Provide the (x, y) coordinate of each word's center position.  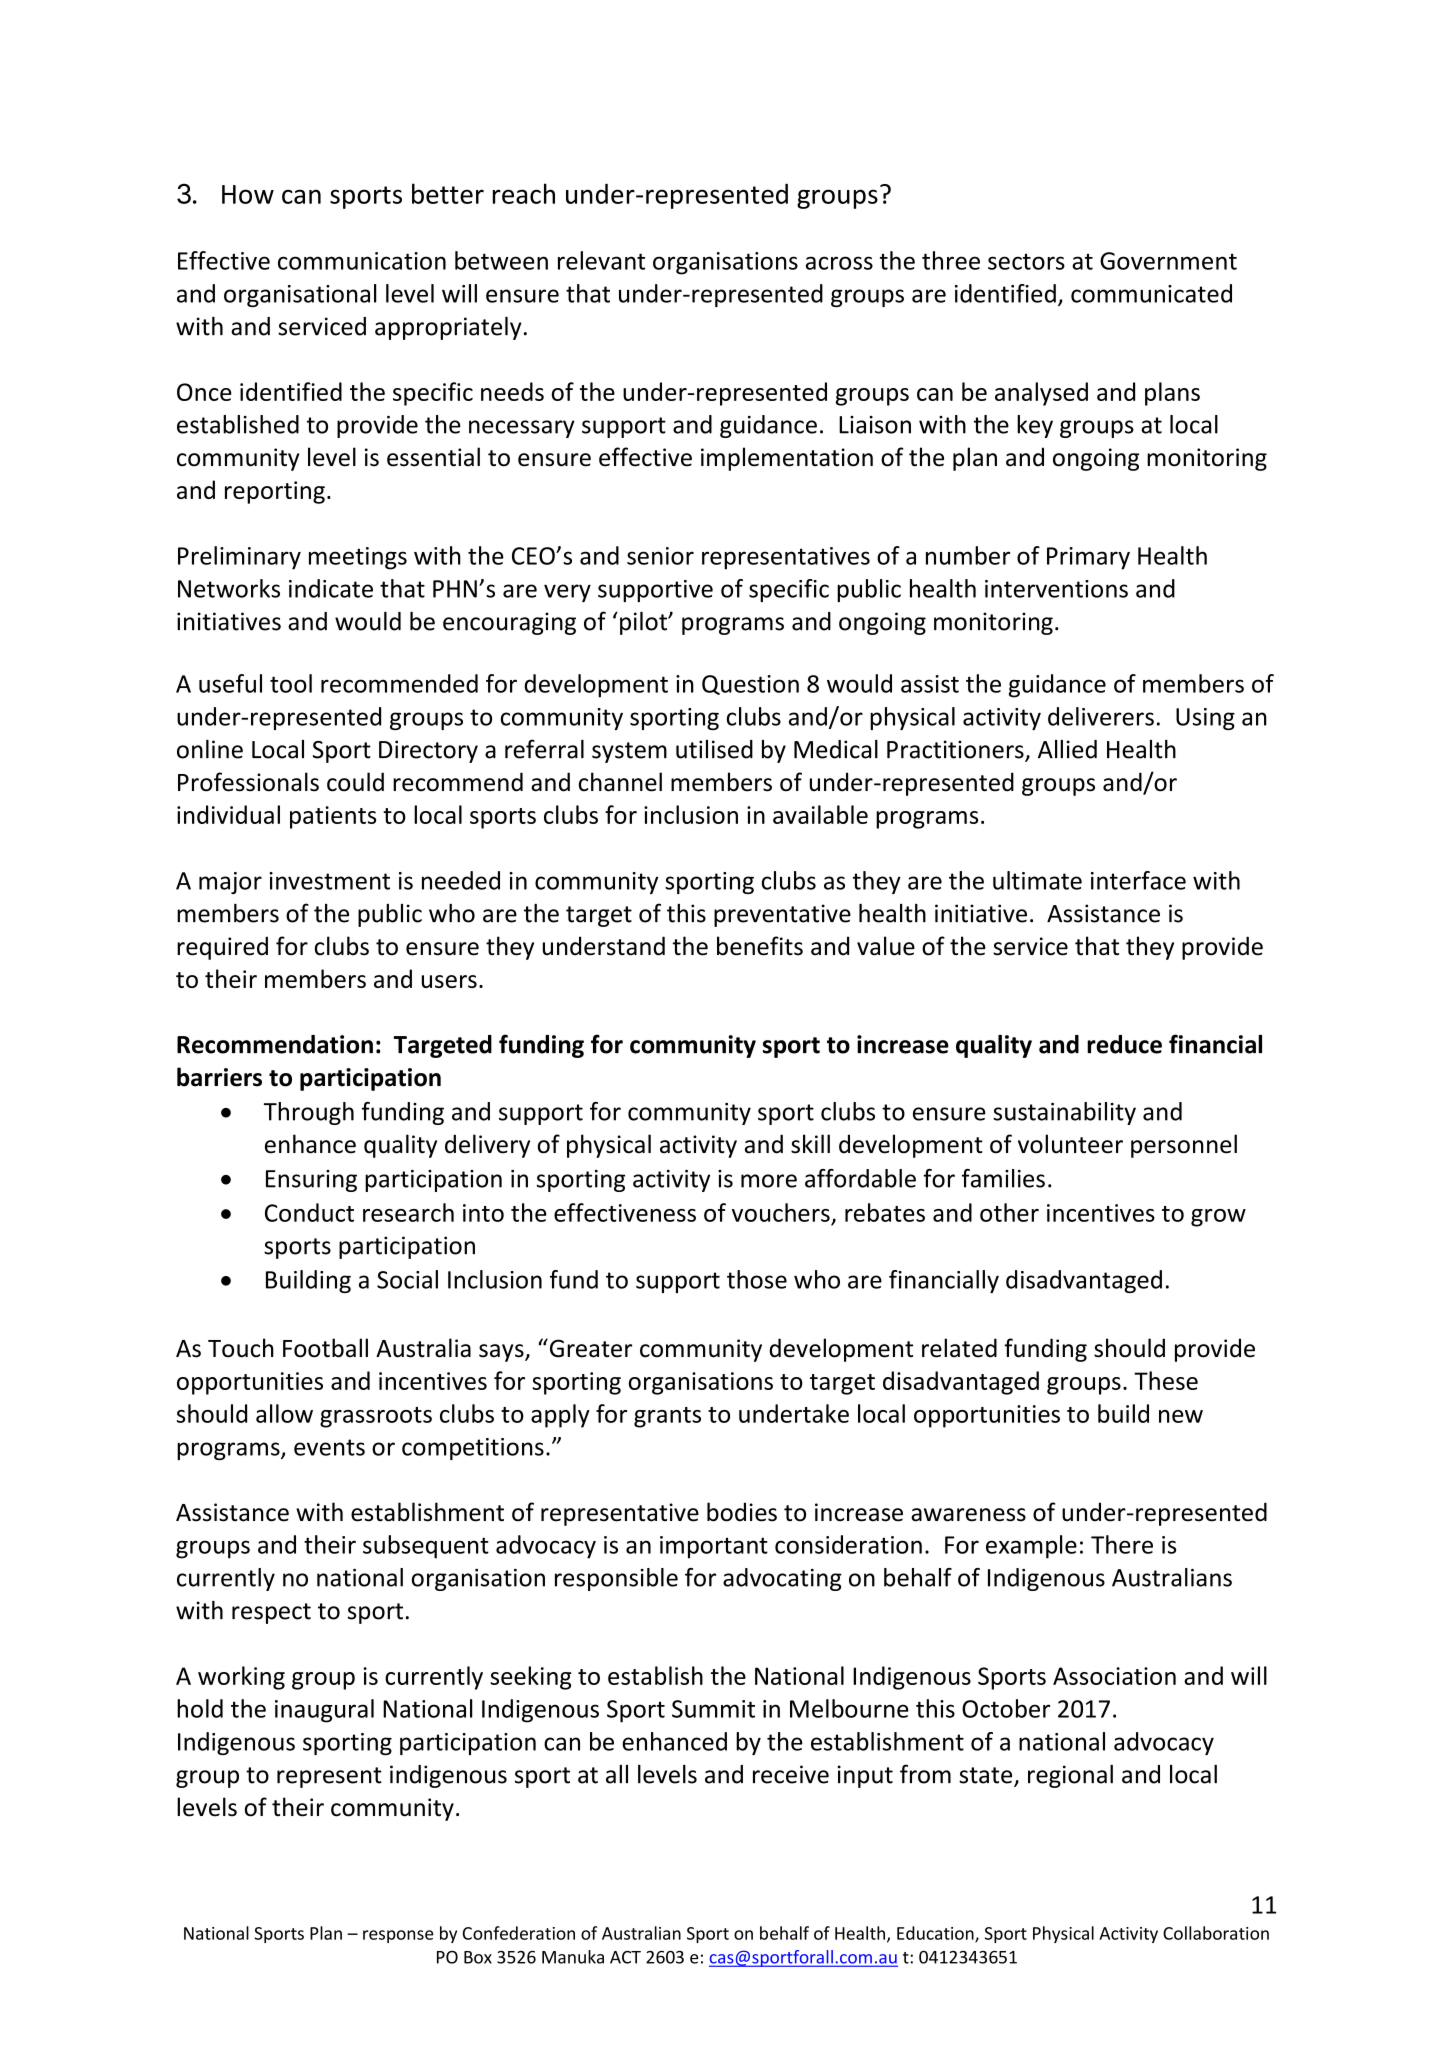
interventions (1056, 589)
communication (362, 261)
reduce (1124, 1044)
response (398, 1936)
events (329, 1447)
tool (291, 683)
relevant (601, 260)
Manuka (573, 1957)
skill (810, 1144)
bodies (742, 1512)
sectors (1026, 261)
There (1122, 1544)
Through (309, 1113)
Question (750, 685)
